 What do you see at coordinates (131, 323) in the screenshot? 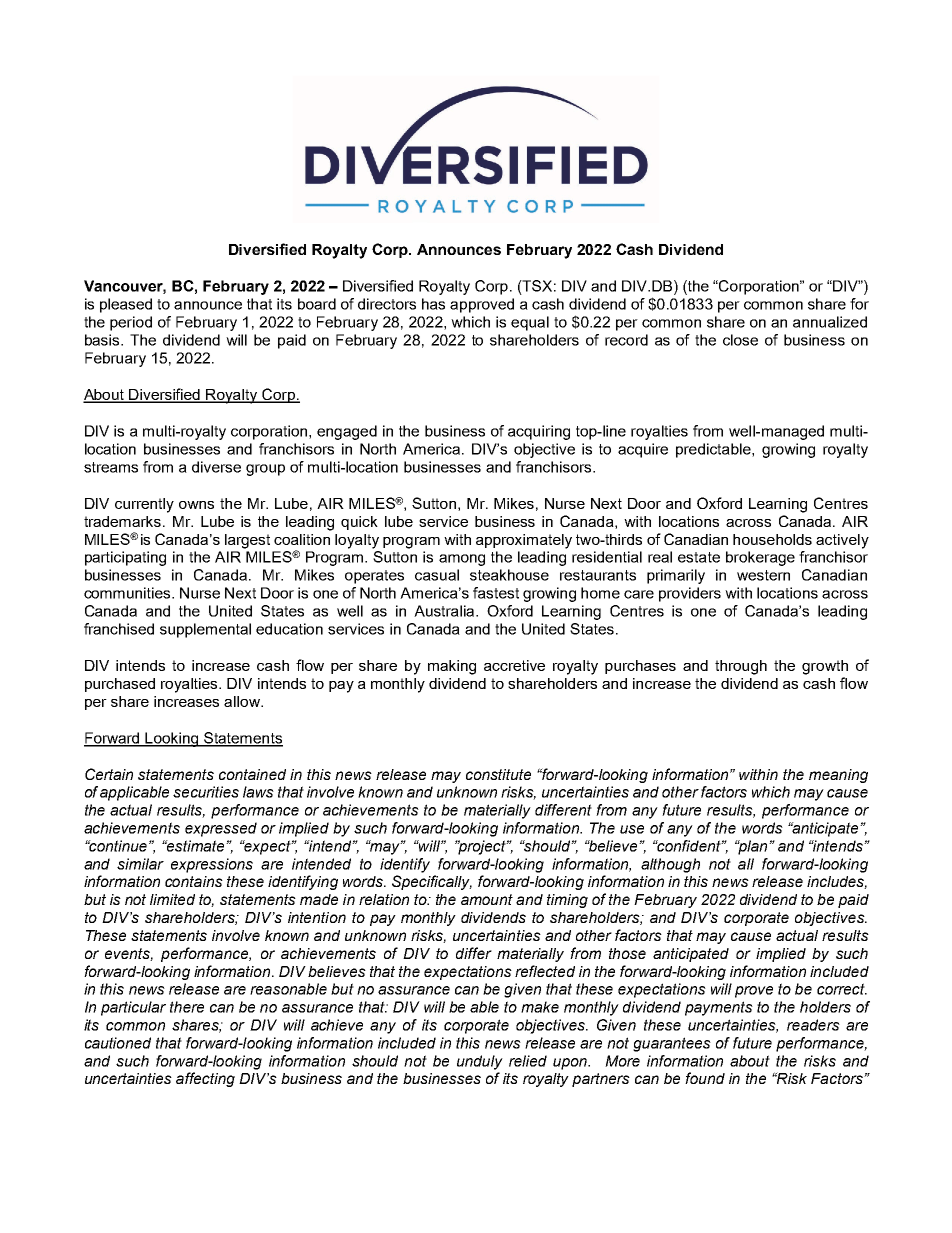
I see `period` at bounding box center [131, 323].
